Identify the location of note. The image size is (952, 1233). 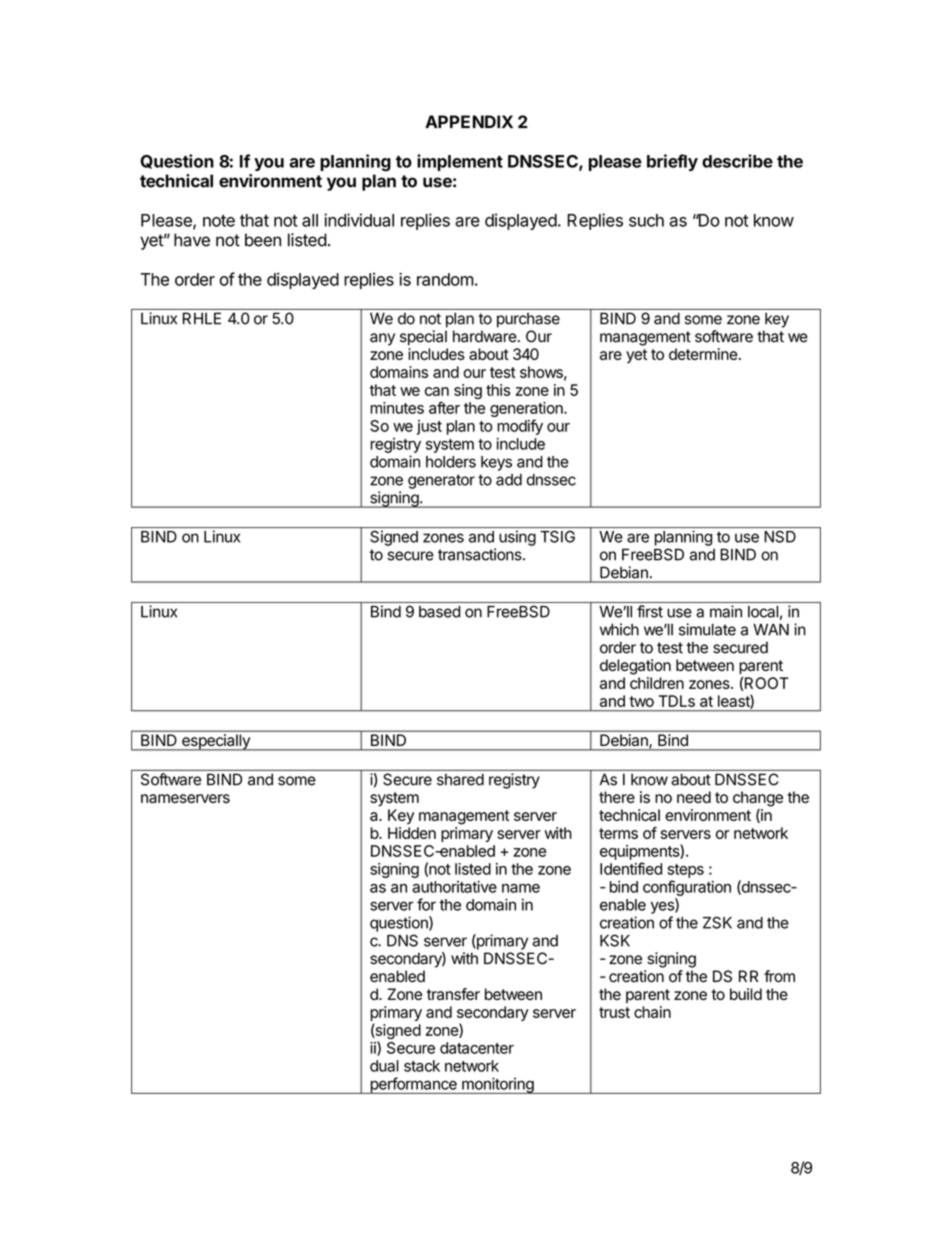
(219, 221).
